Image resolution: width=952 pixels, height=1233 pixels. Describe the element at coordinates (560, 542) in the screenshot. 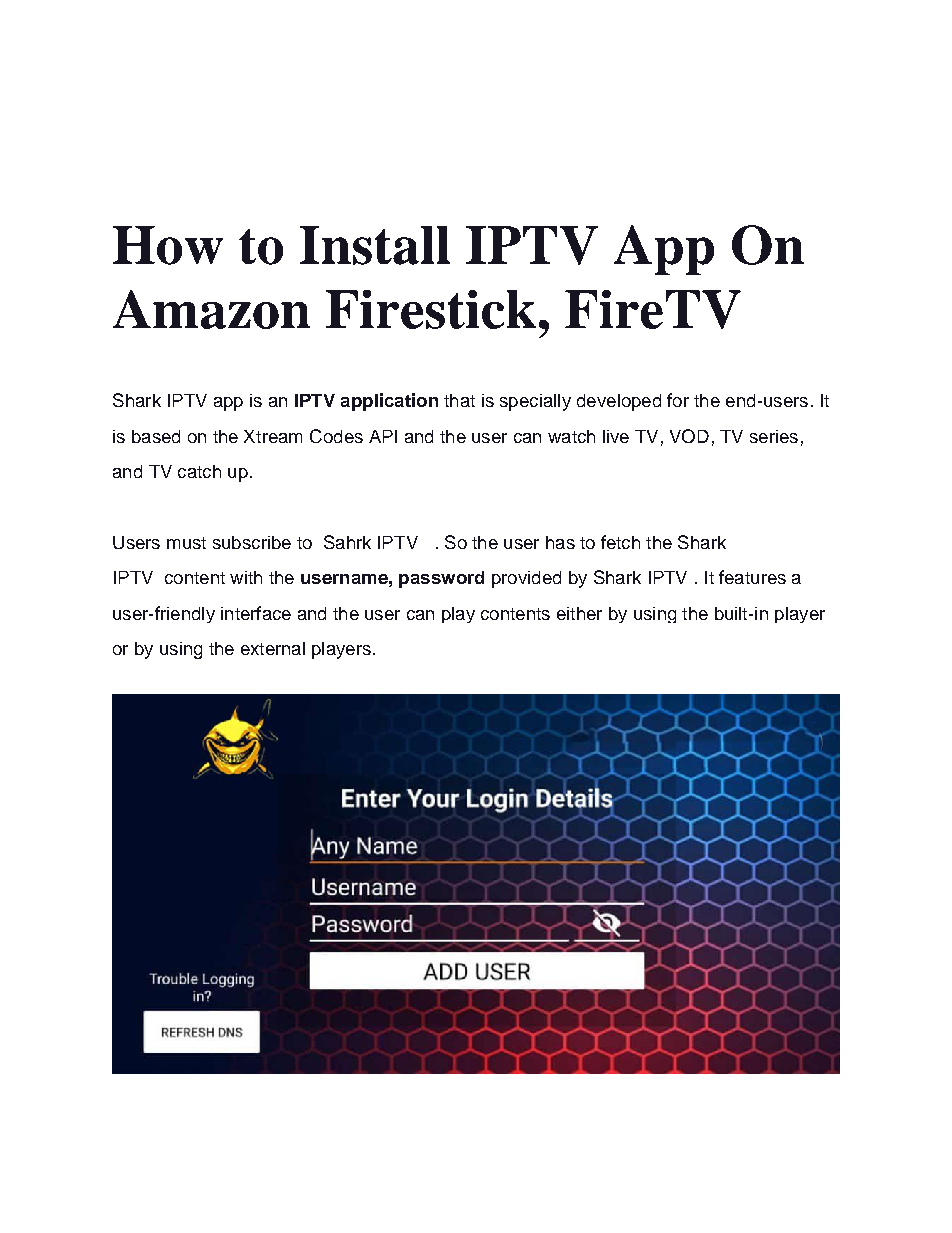

I see `has` at that location.
